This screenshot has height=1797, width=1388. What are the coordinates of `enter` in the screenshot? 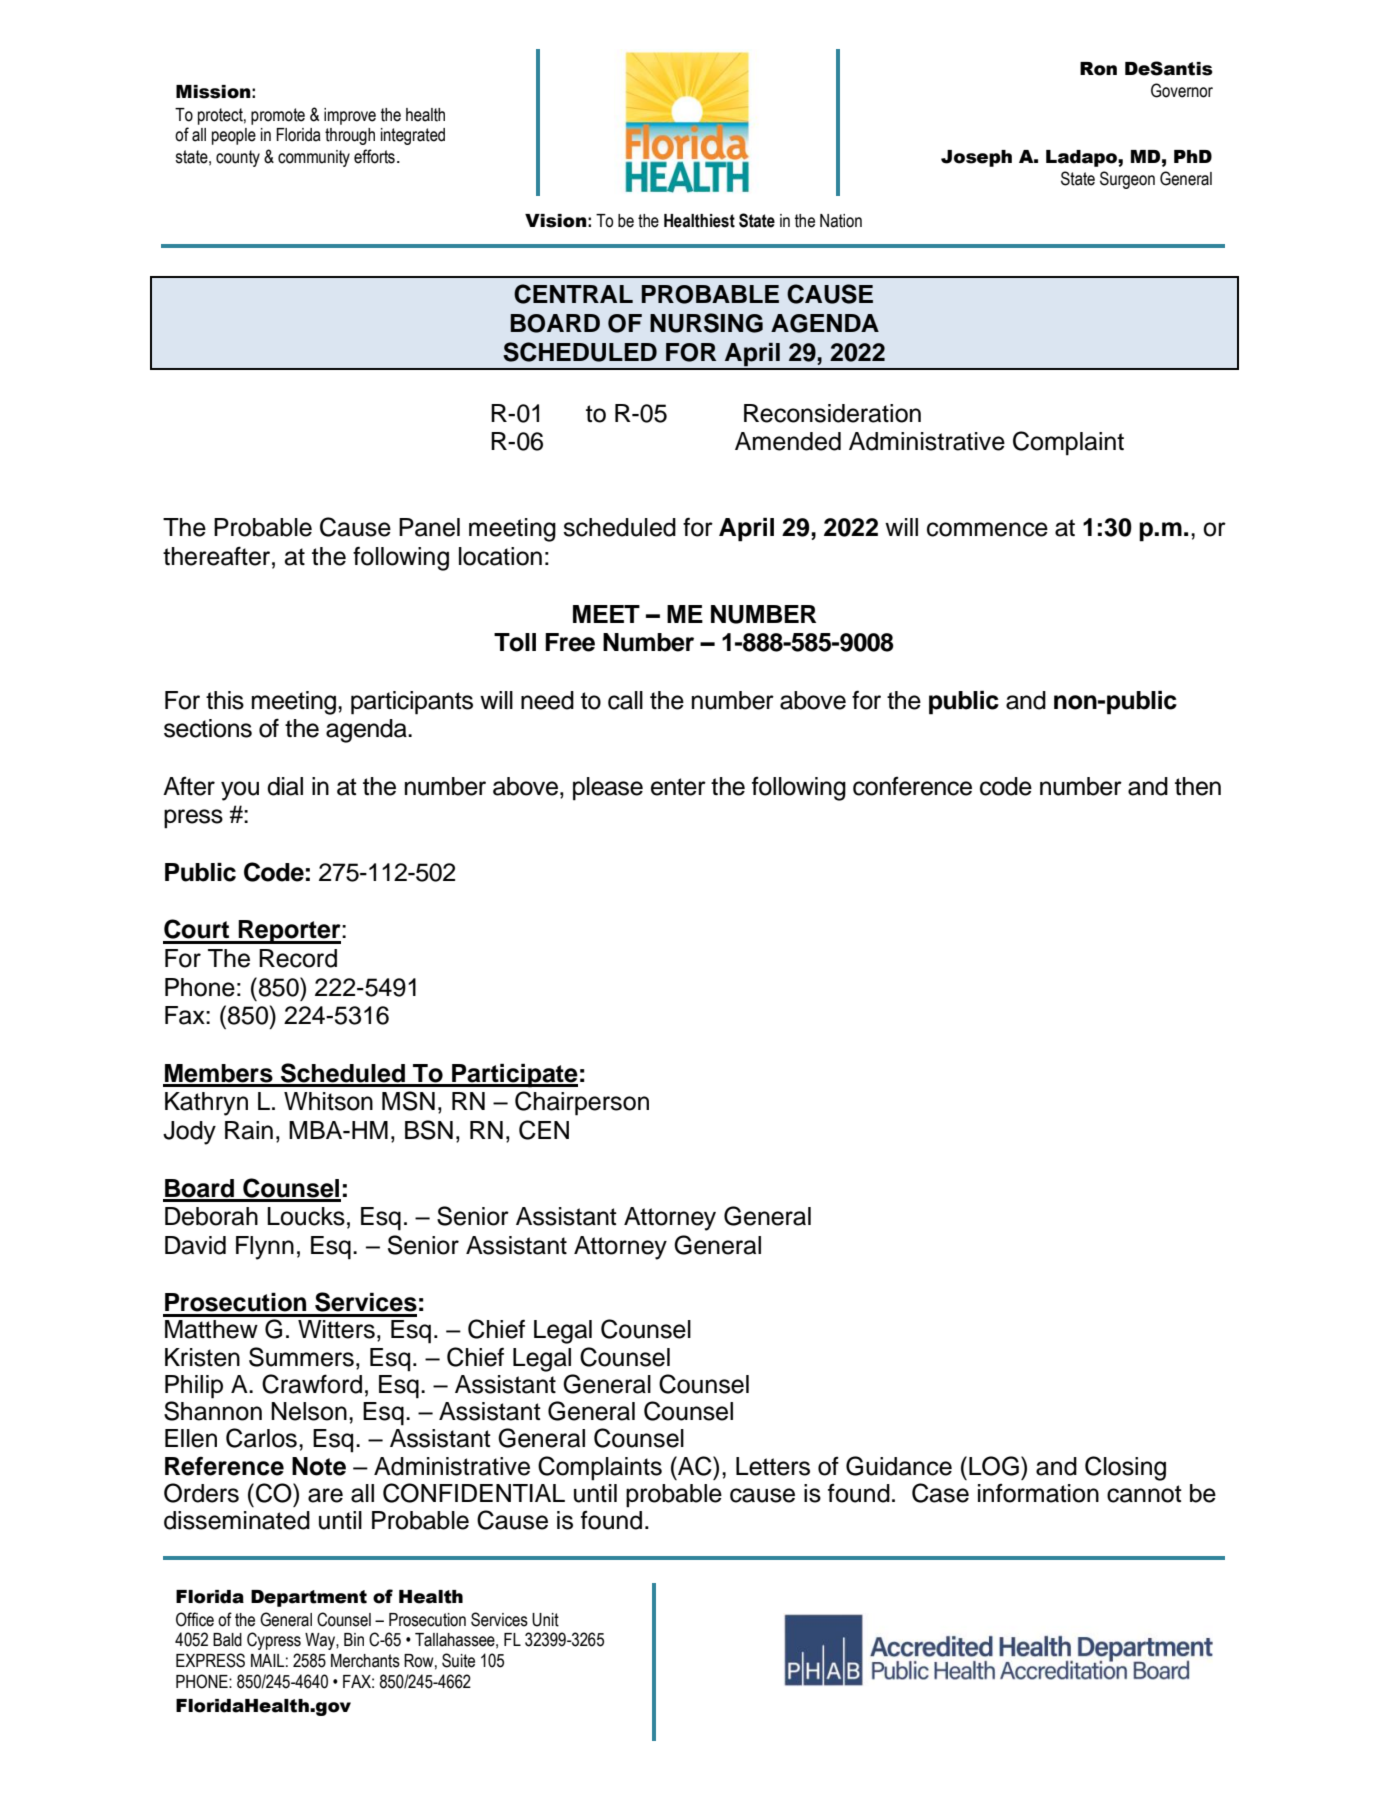 It's located at (678, 787).
